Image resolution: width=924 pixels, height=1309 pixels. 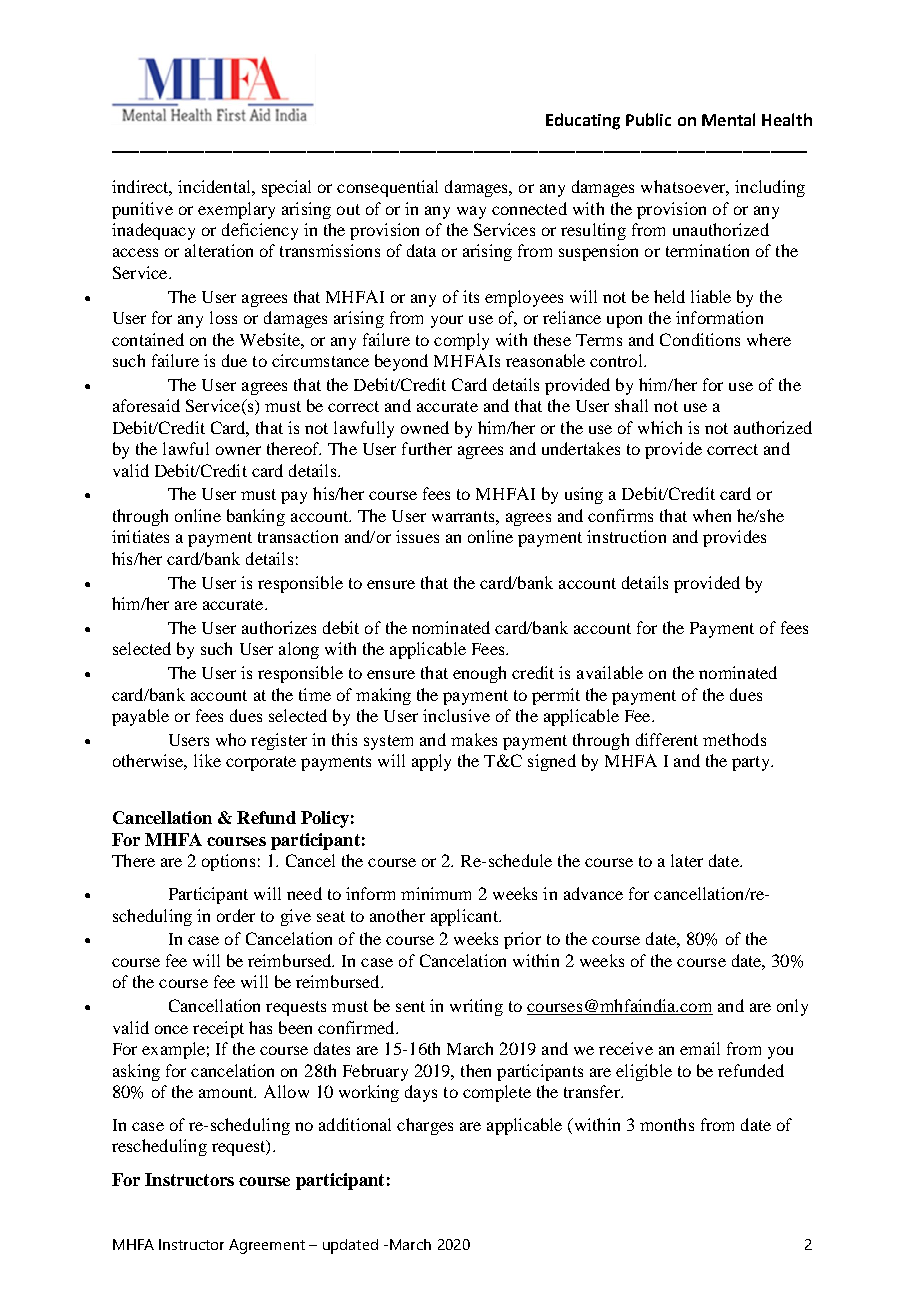 What do you see at coordinates (236, 210) in the page?
I see `exemplary` at bounding box center [236, 210].
